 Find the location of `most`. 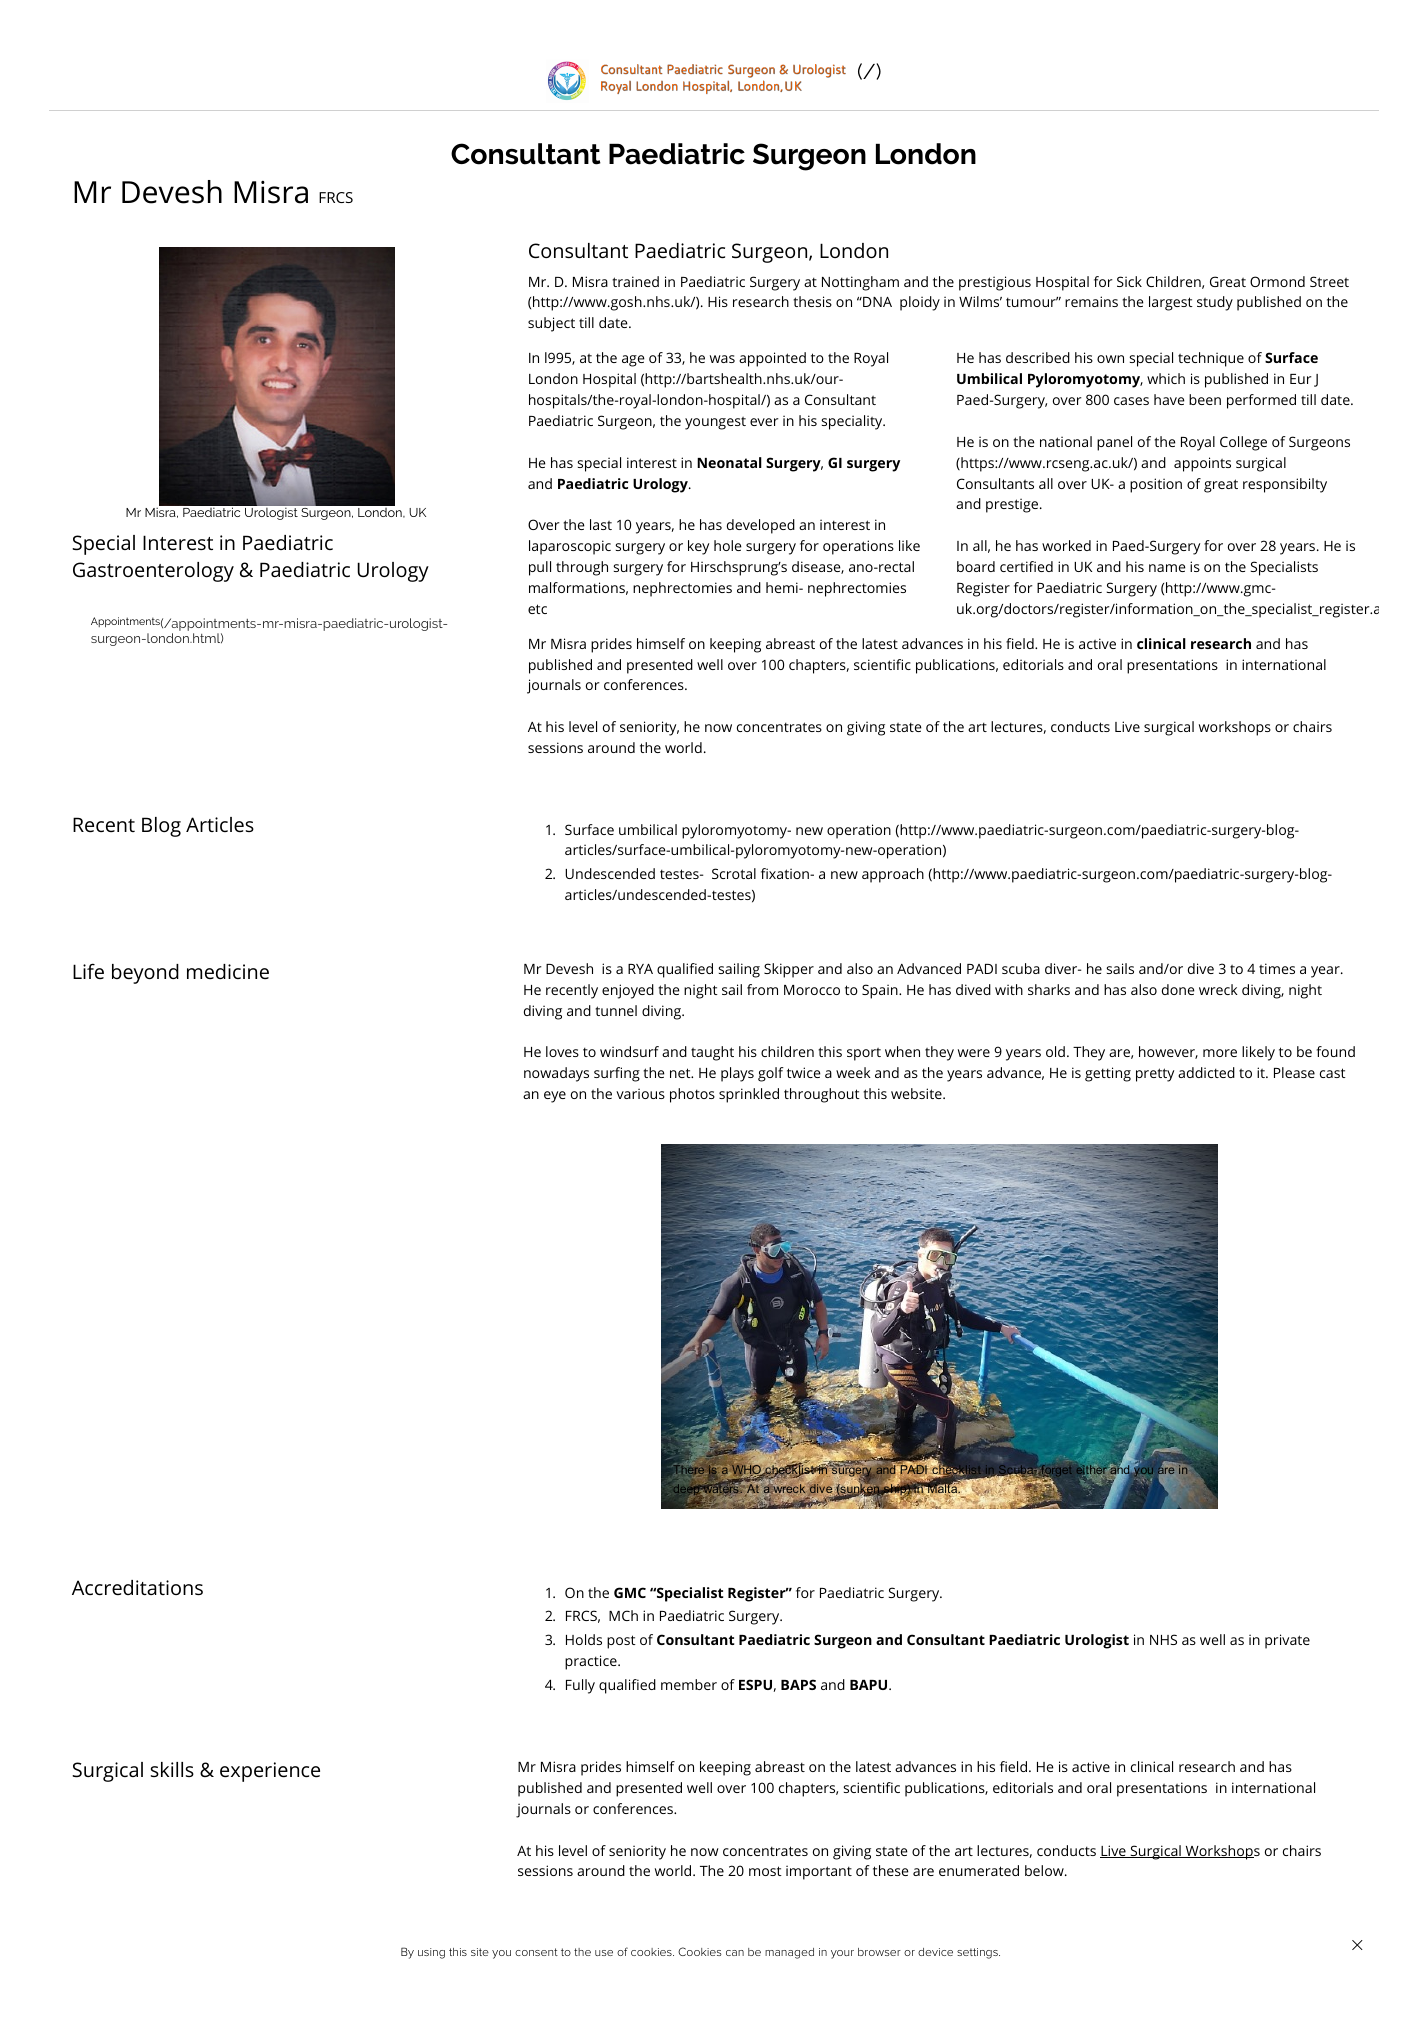

most is located at coordinates (765, 1871).
